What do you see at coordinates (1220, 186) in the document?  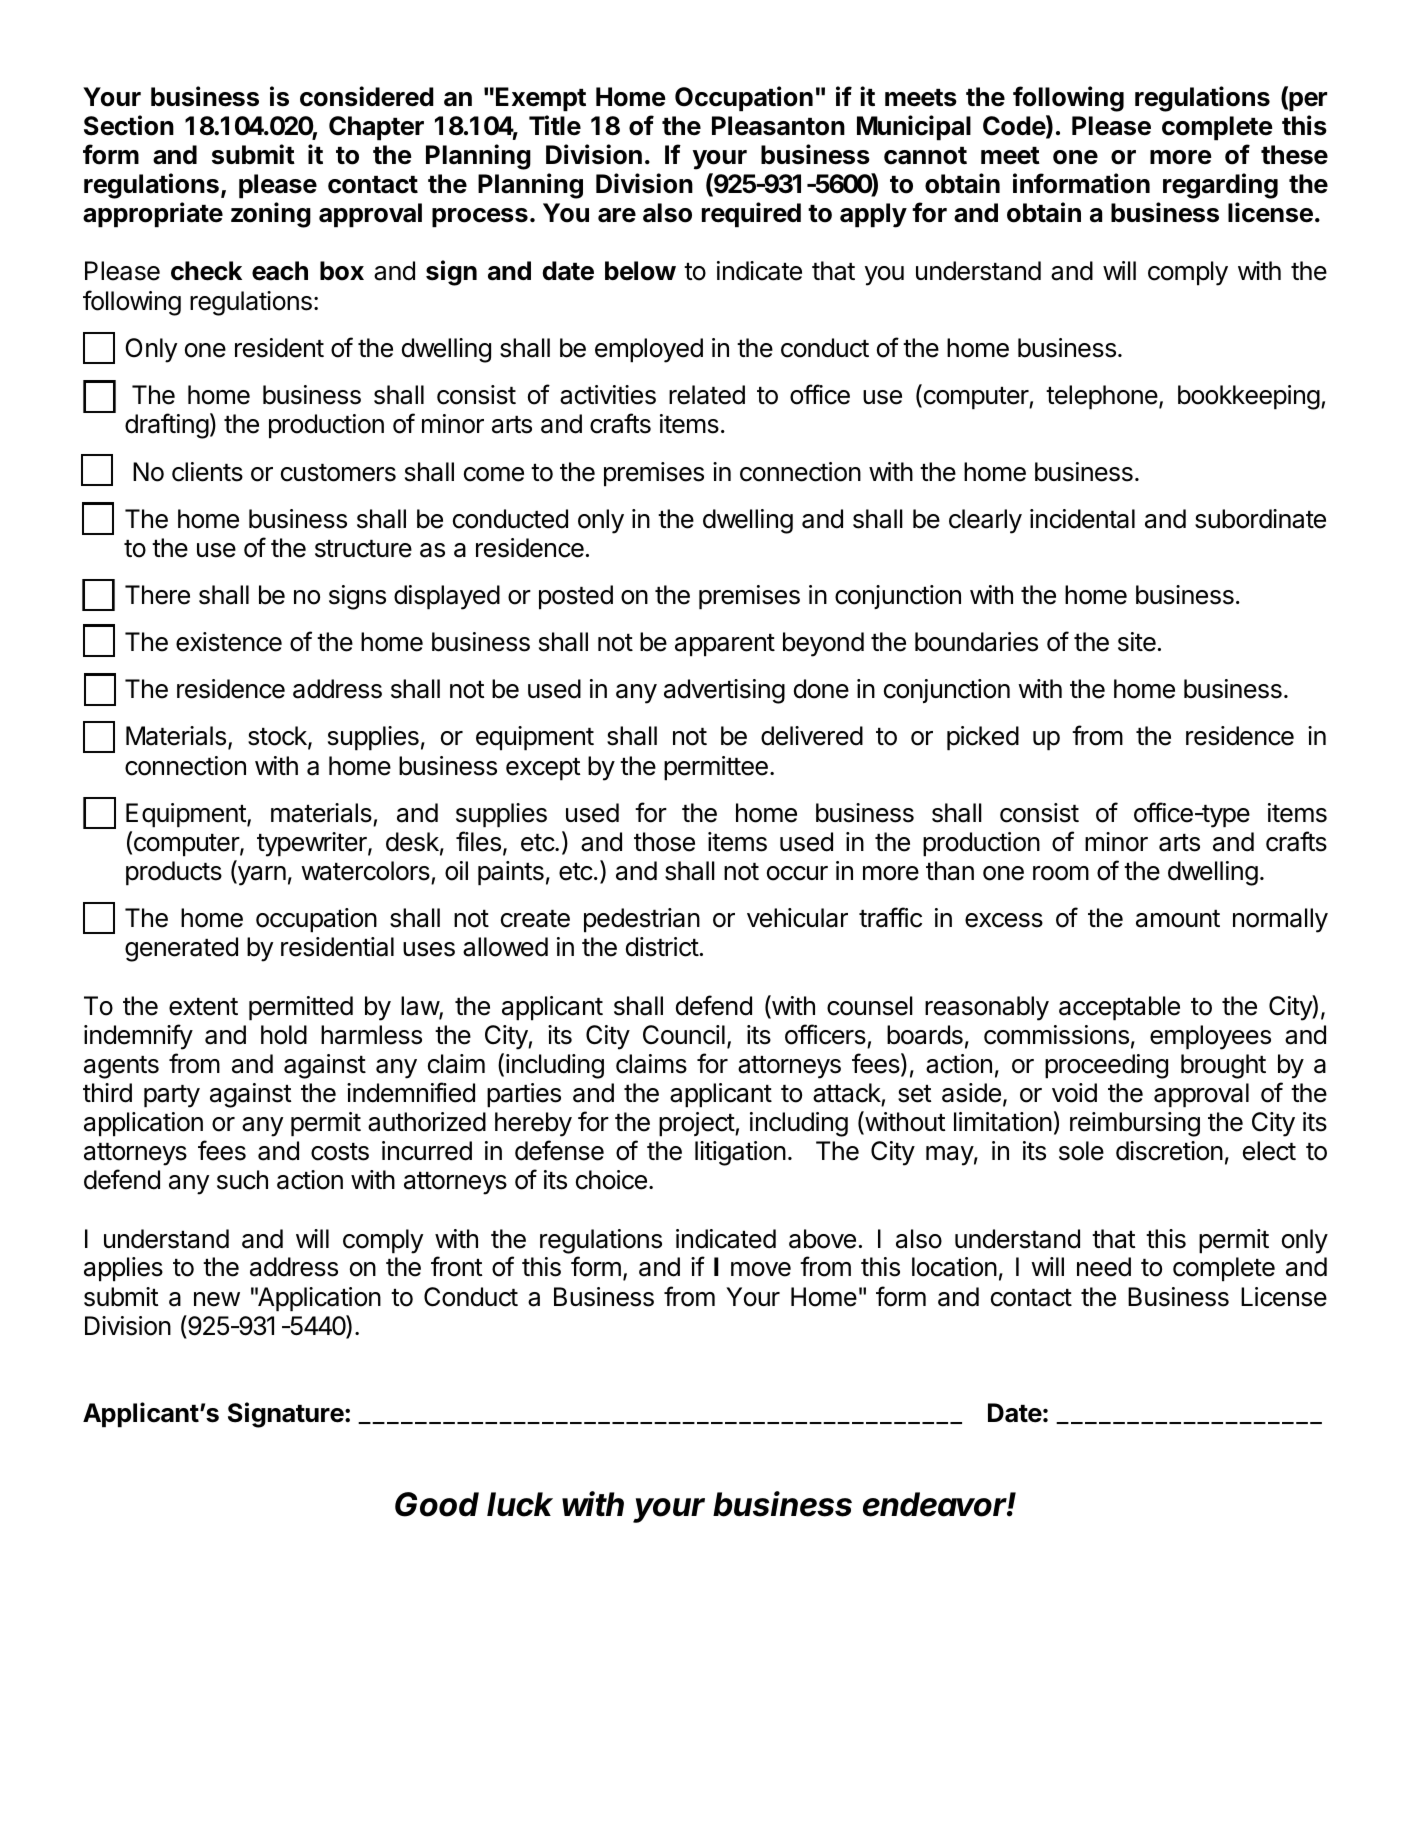 I see `regarding` at bounding box center [1220, 186].
